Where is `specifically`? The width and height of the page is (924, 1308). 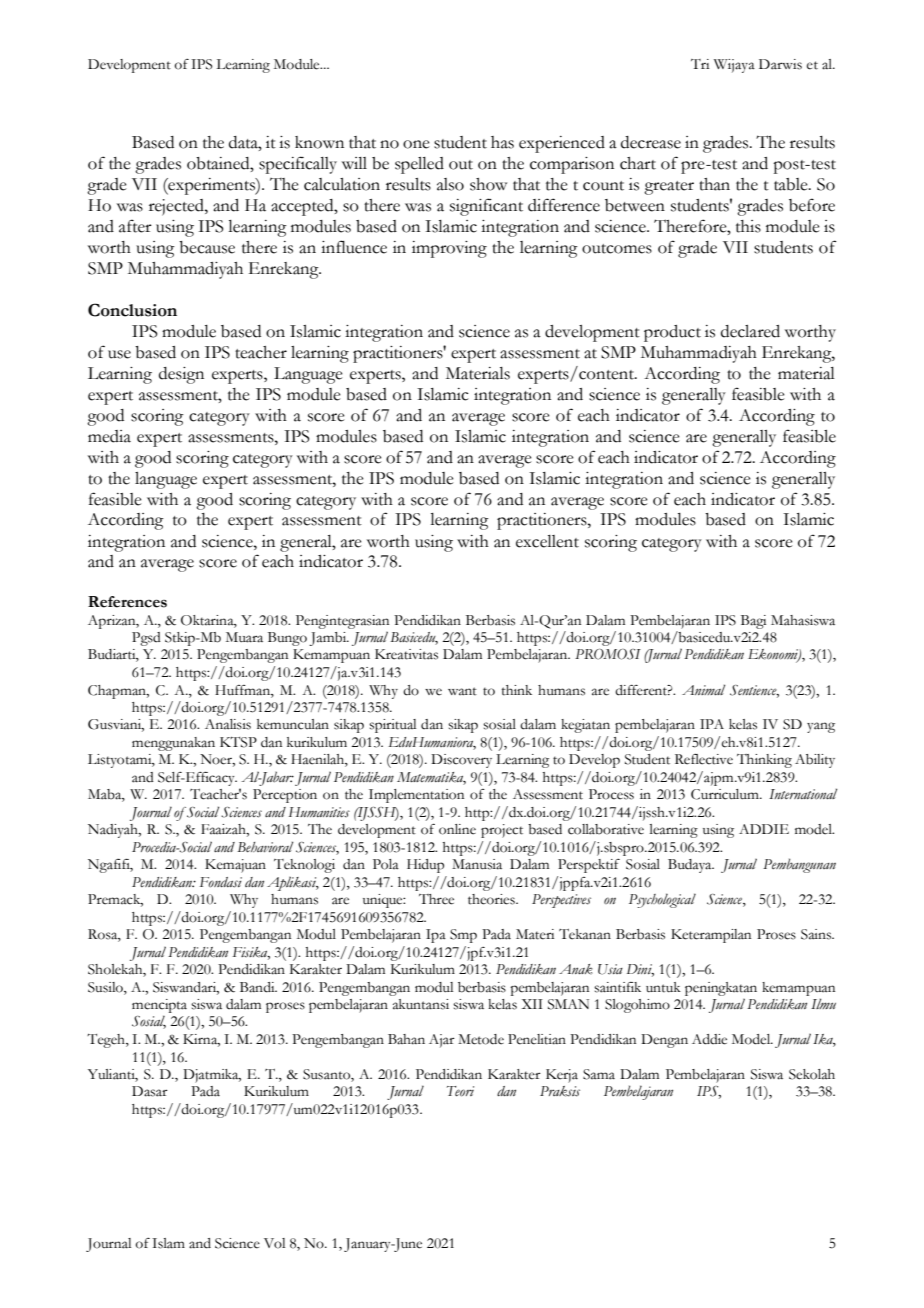
specifically is located at coordinates (298, 165).
